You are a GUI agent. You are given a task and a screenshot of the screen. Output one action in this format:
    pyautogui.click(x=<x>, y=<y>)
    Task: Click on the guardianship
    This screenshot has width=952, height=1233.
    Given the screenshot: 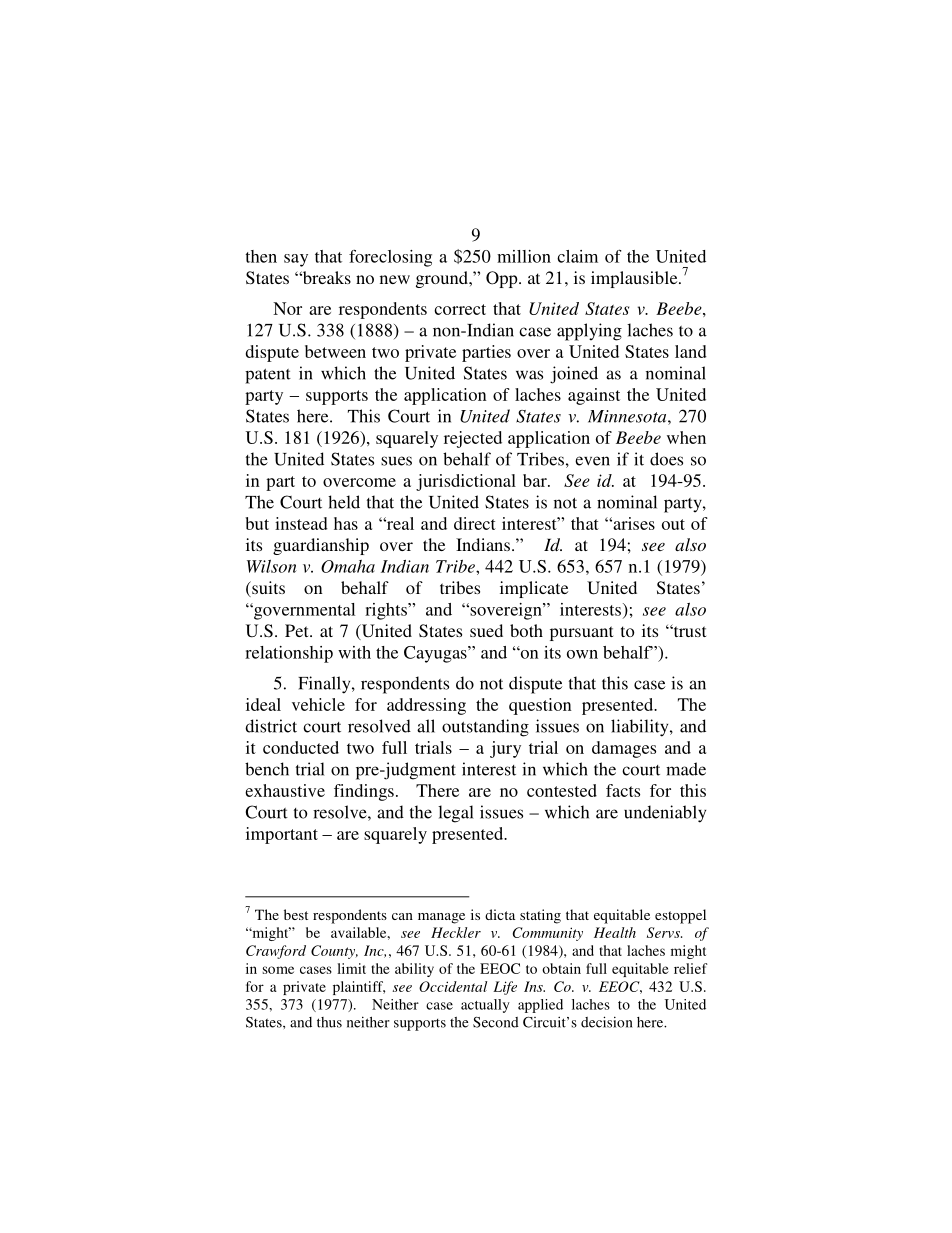 What is the action you would take?
    pyautogui.click(x=321, y=546)
